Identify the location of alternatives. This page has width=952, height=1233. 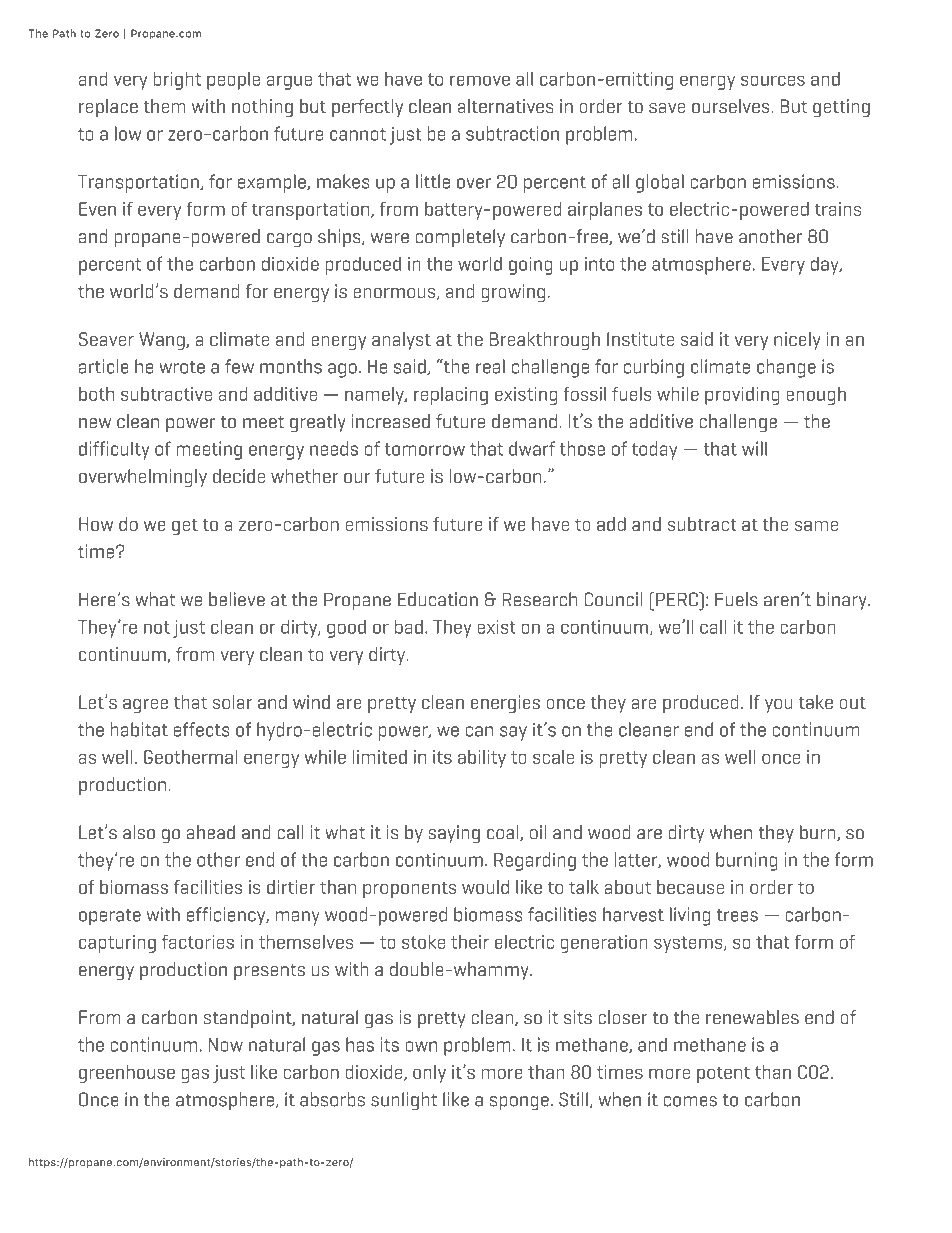
(506, 106).
